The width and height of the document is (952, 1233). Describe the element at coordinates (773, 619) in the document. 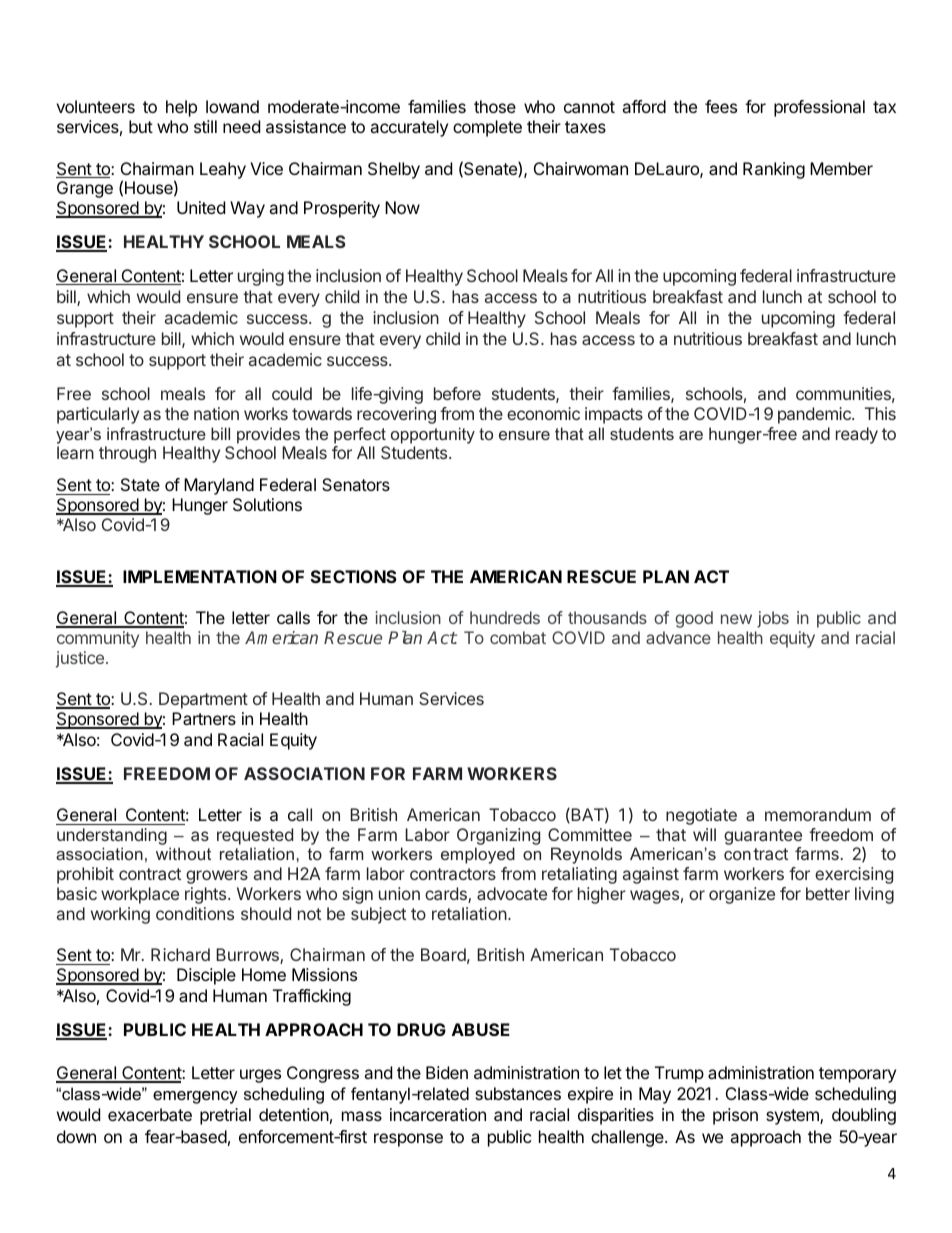

I see `jobs` at that location.
